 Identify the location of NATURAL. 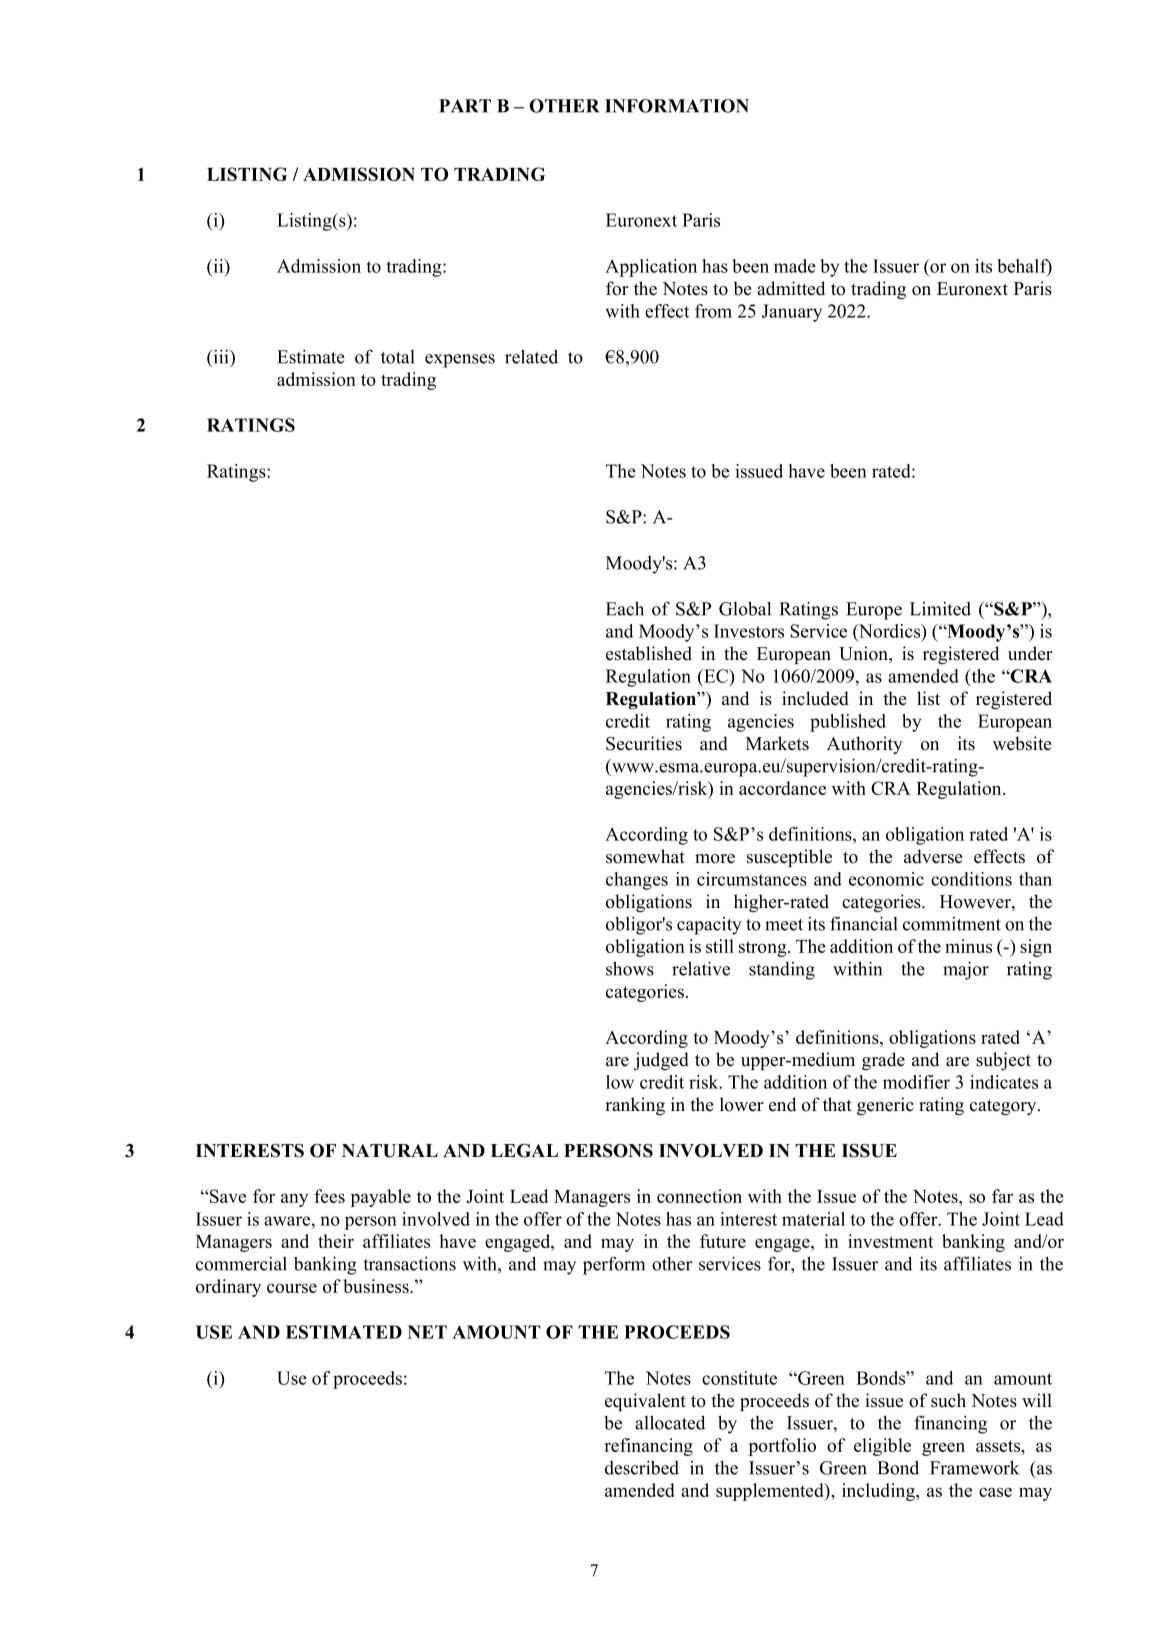
(390, 1151).
